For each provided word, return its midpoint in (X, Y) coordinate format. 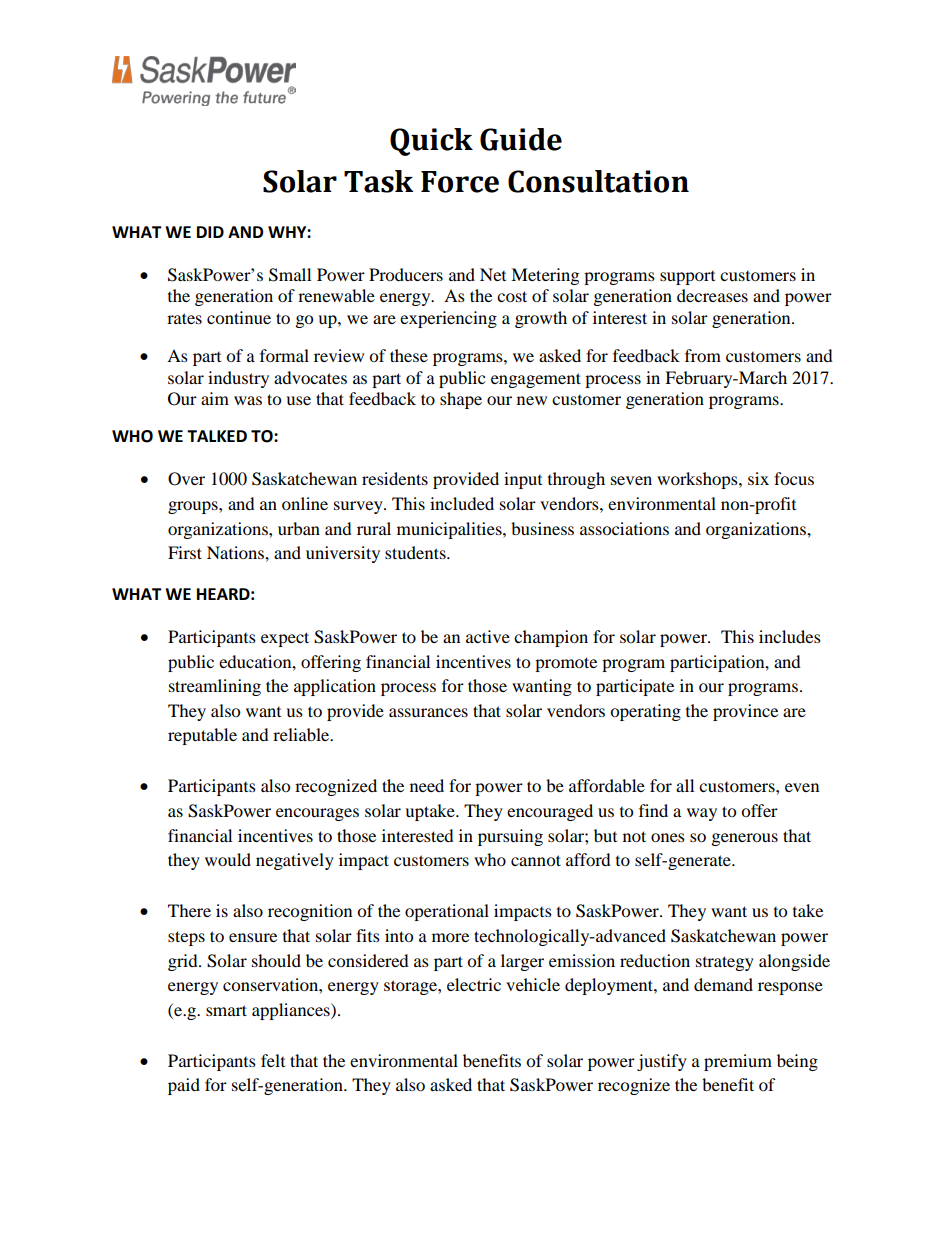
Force (460, 182)
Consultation (598, 181)
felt (273, 1060)
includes (790, 636)
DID (210, 232)
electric (474, 984)
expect (285, 639)
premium (738, 1062)
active (488, 636)
